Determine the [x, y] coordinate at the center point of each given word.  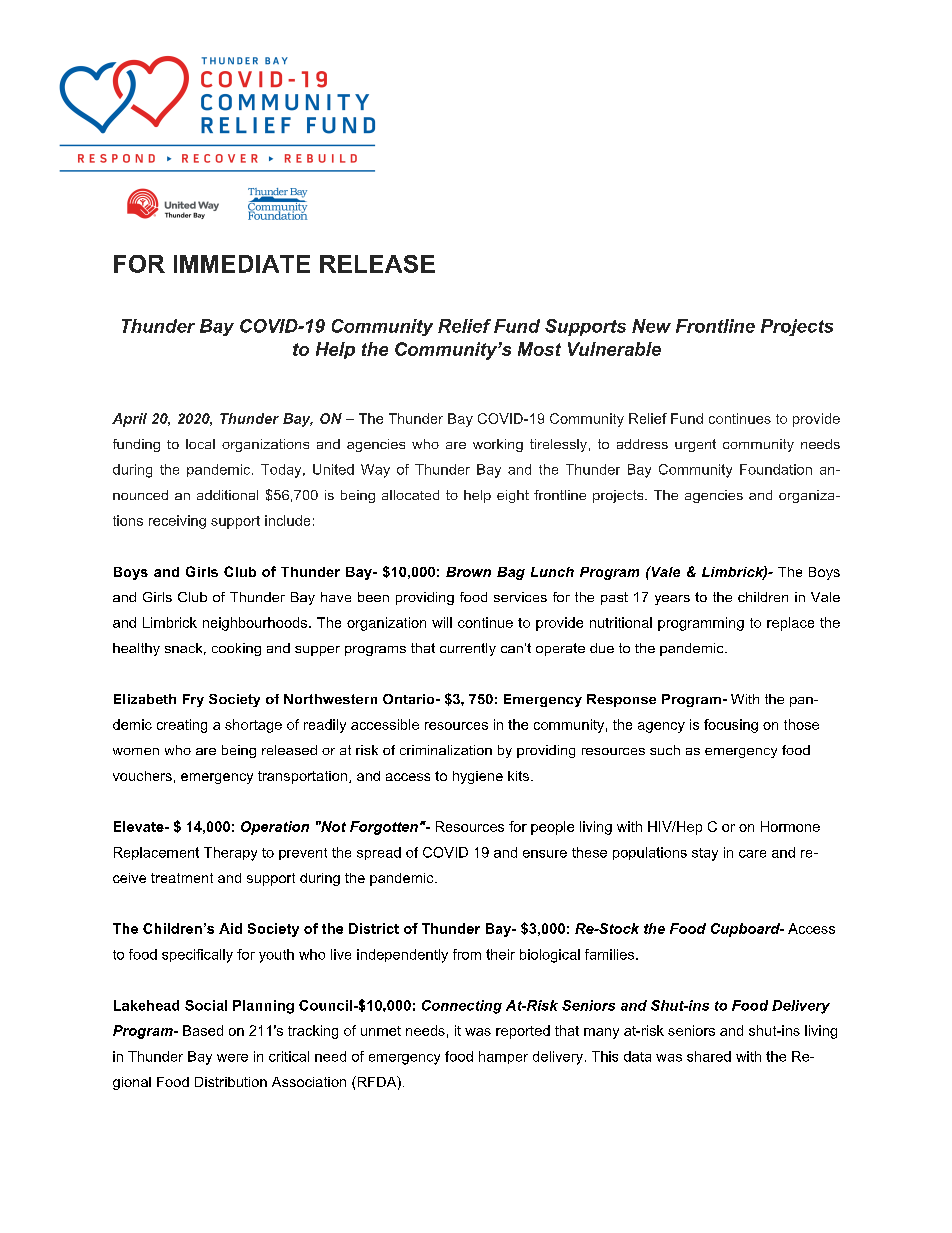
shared [709, 1056]
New [651, 326]
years [672, 600]
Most [539, 349]
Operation [275, 828]
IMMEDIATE [242, 264]
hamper [503, 1057]
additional [227, 495]
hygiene [478, 777]
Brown [468, 572]
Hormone [790, 826]
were [232, 1058]
